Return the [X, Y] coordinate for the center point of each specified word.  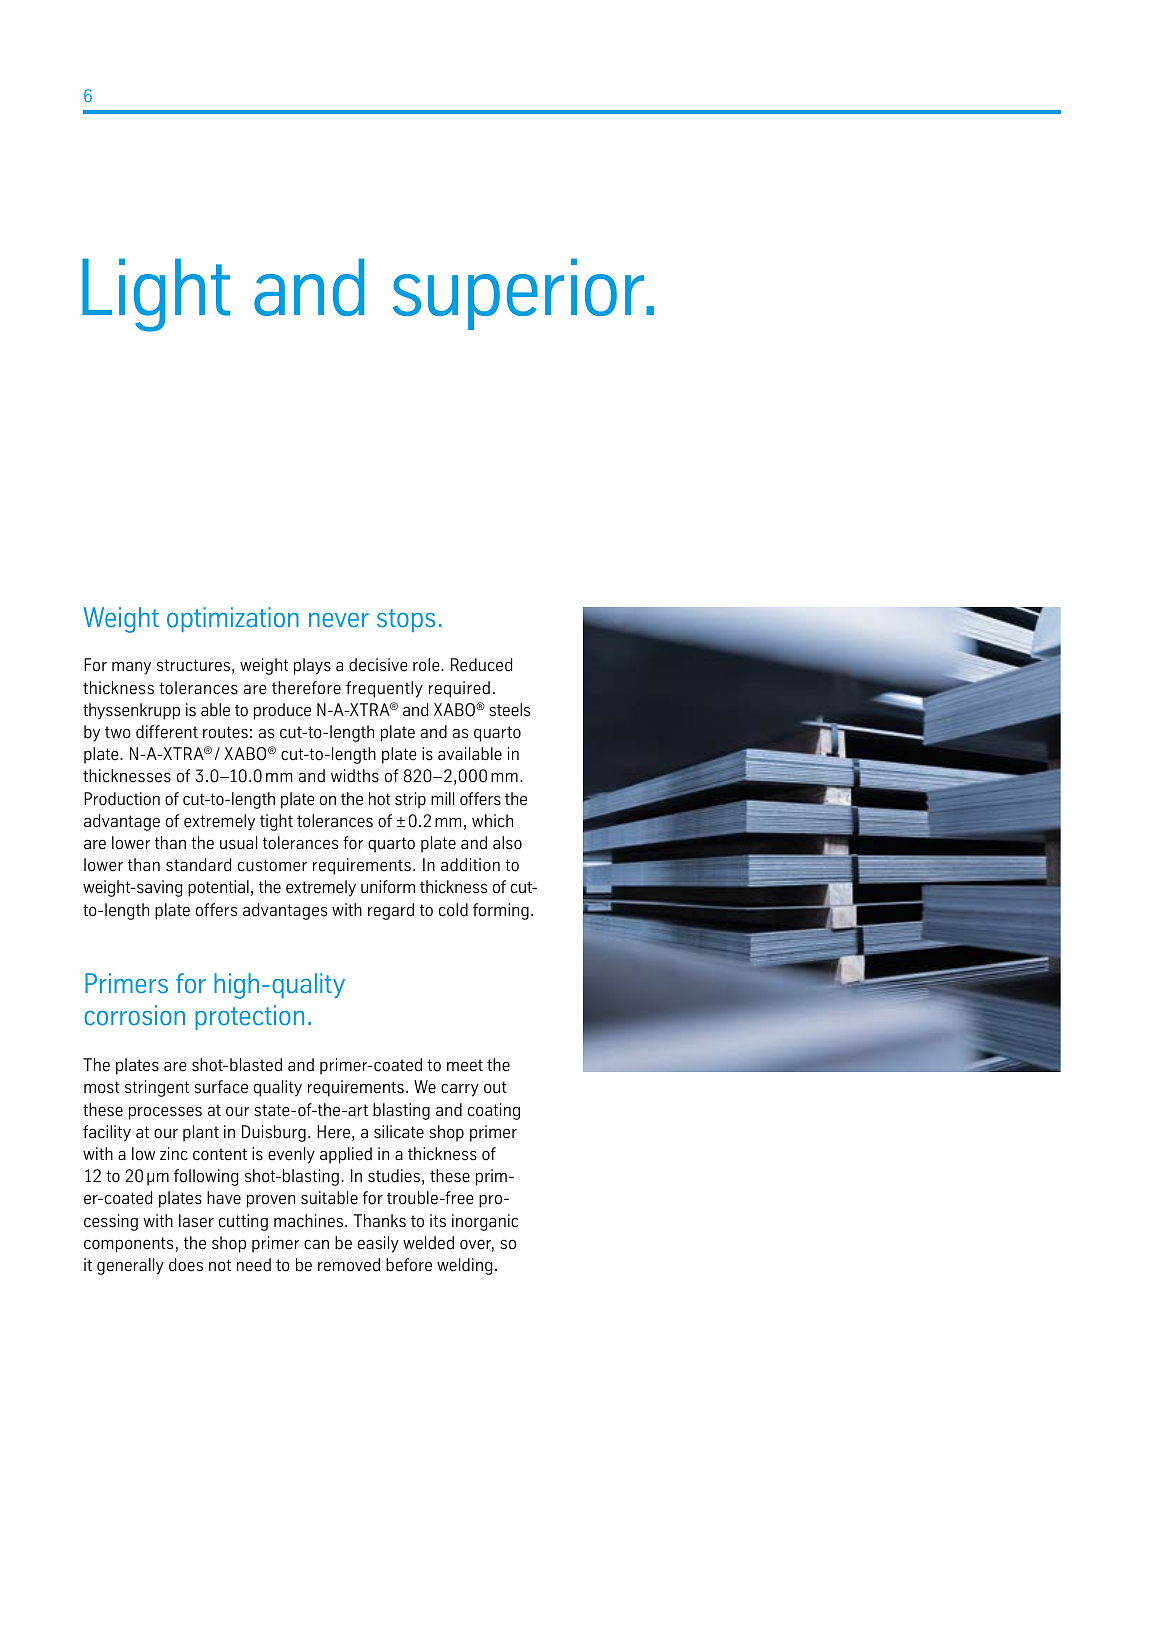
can [316, 1244]
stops [406, 620]
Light [156, 295]
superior [520, 294]
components [128, 1245]
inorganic [485, 1222]
